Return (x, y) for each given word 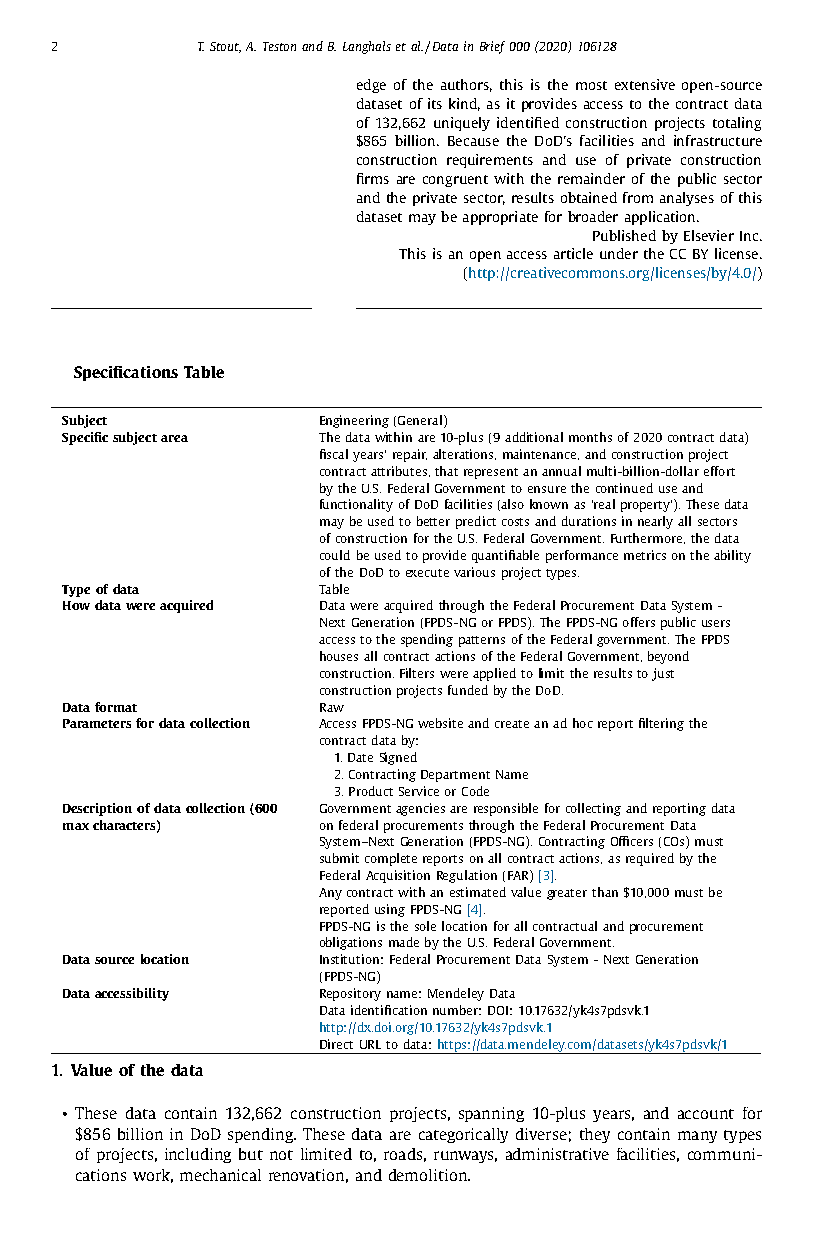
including (198, 1155)
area (174, 438)
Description (97, 809)
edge (371, 86)
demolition (429, 1175)
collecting (593, 809)
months (590, 437)
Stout (225, 47)
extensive (645, 84)
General (420, 420)
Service (419, 791)
